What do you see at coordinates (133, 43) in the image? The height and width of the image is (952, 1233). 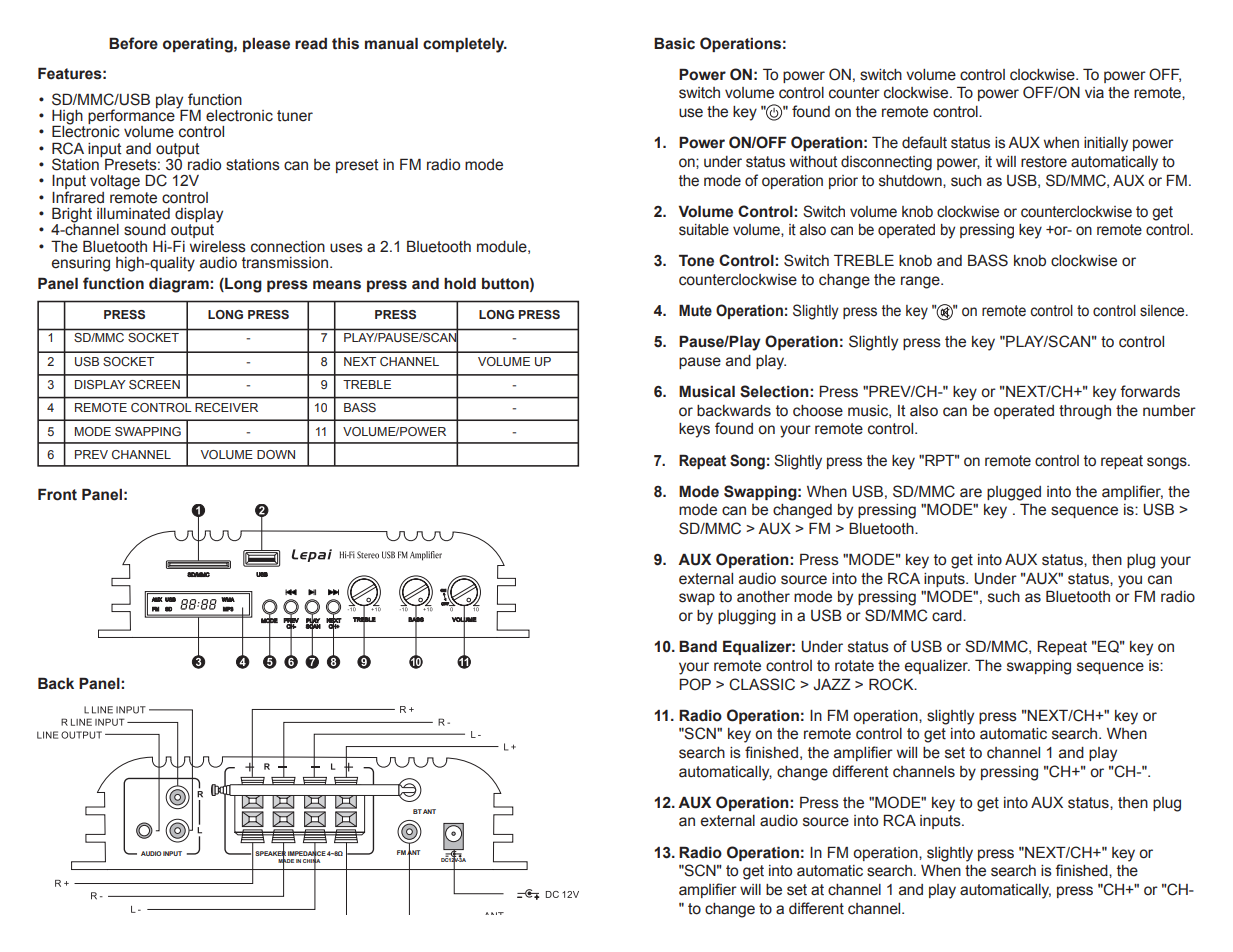 I see `Before` at bounding box center [133, 43].
